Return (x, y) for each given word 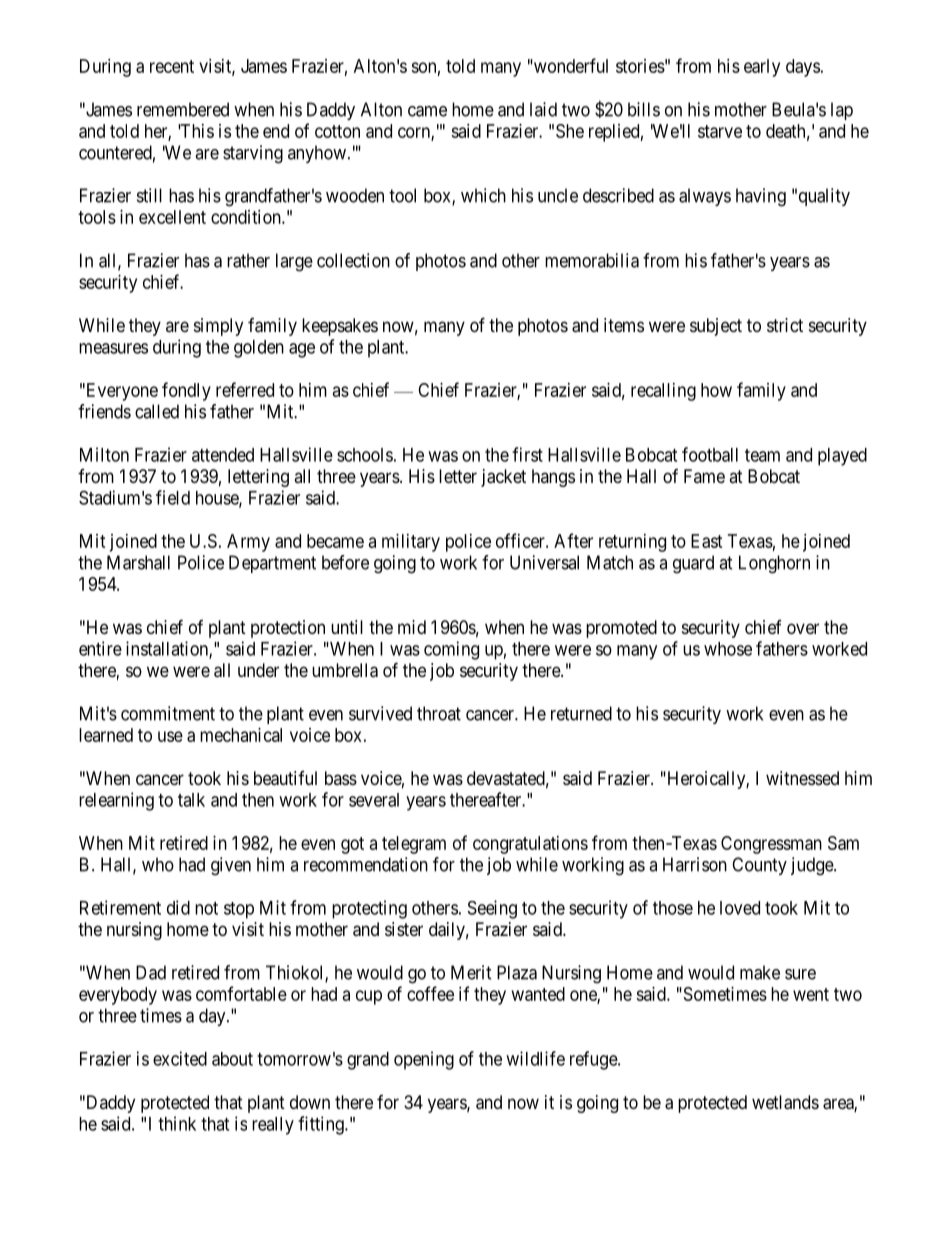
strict (785, 325)
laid (543, 109)
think (177, 1123)
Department (272, 564)
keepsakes (340, 327)
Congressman (771, 845)
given (231, 866)
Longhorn (774, 564)
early (762, 68)
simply (218, 327)
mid (412, 627)
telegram (414, 845)
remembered (183, 109)
